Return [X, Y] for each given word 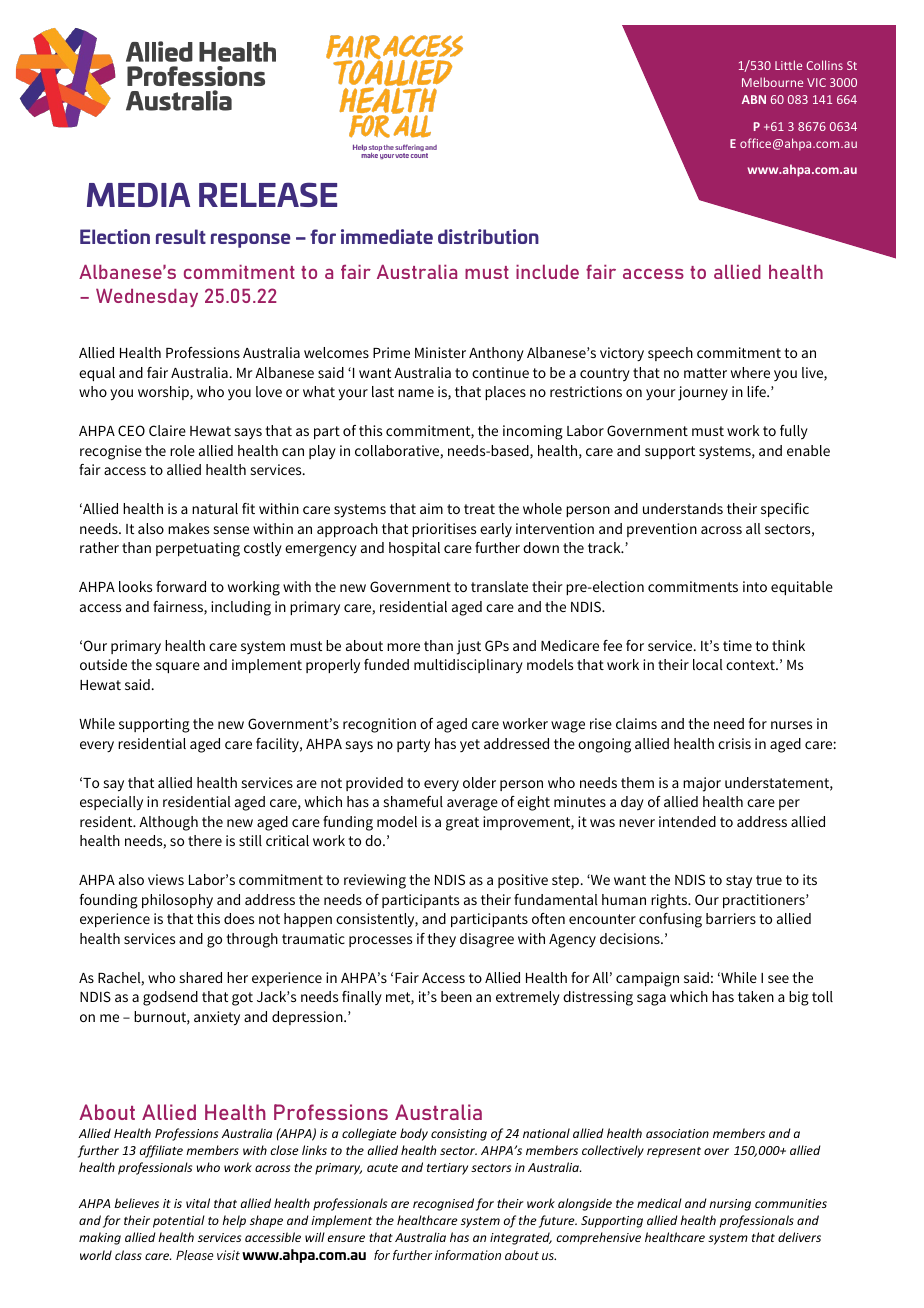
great [462, 824]
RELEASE [268, 194]
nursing [730, 1205]
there [205, 840]
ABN [754, 99]
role [182, 450]
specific [785, 510]
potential [179, 1221]
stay [739, 882]
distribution [488, 236]
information [468, 1255]
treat [479, 509]
